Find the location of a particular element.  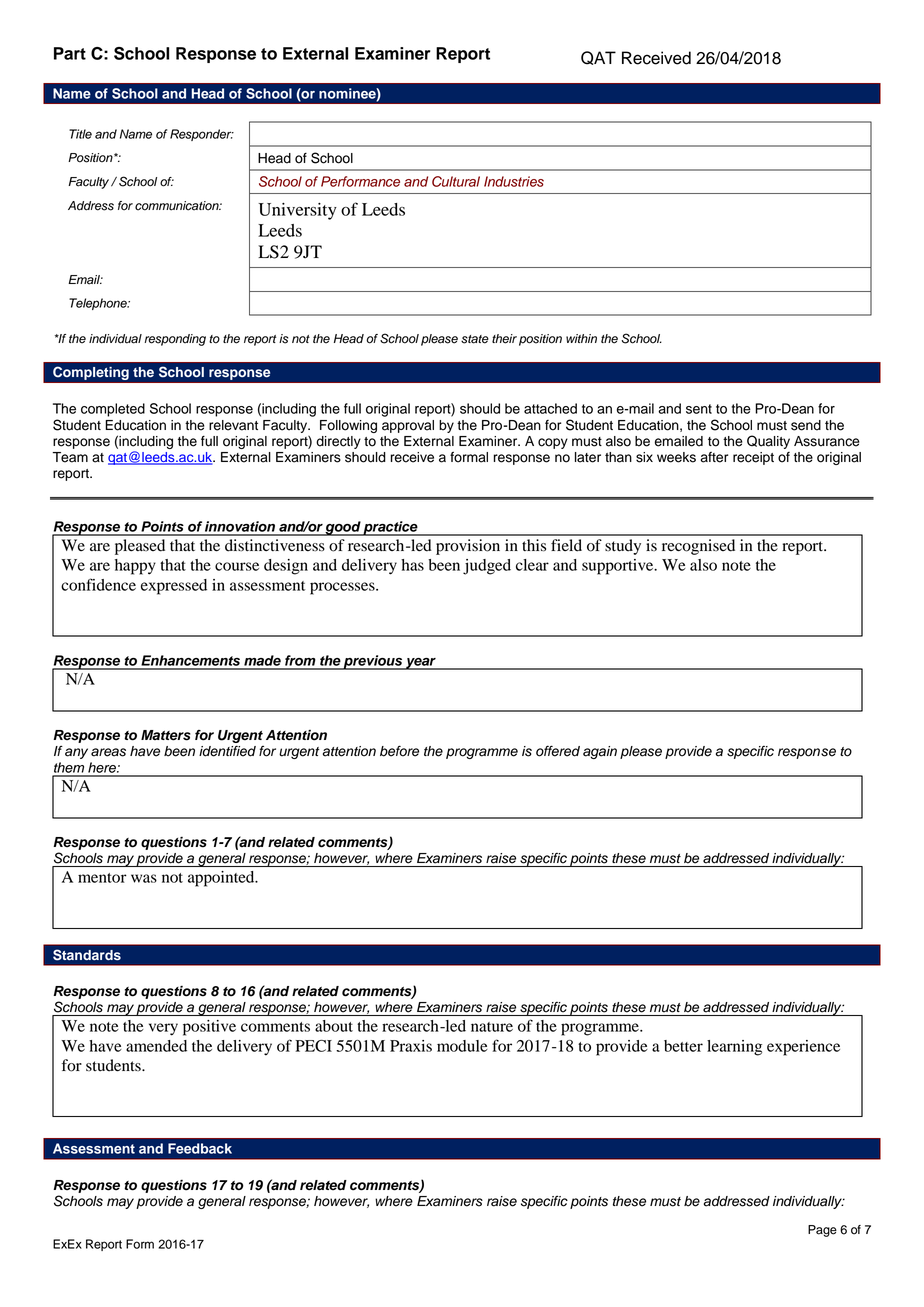

approval is located at coordinates (408, 426).
